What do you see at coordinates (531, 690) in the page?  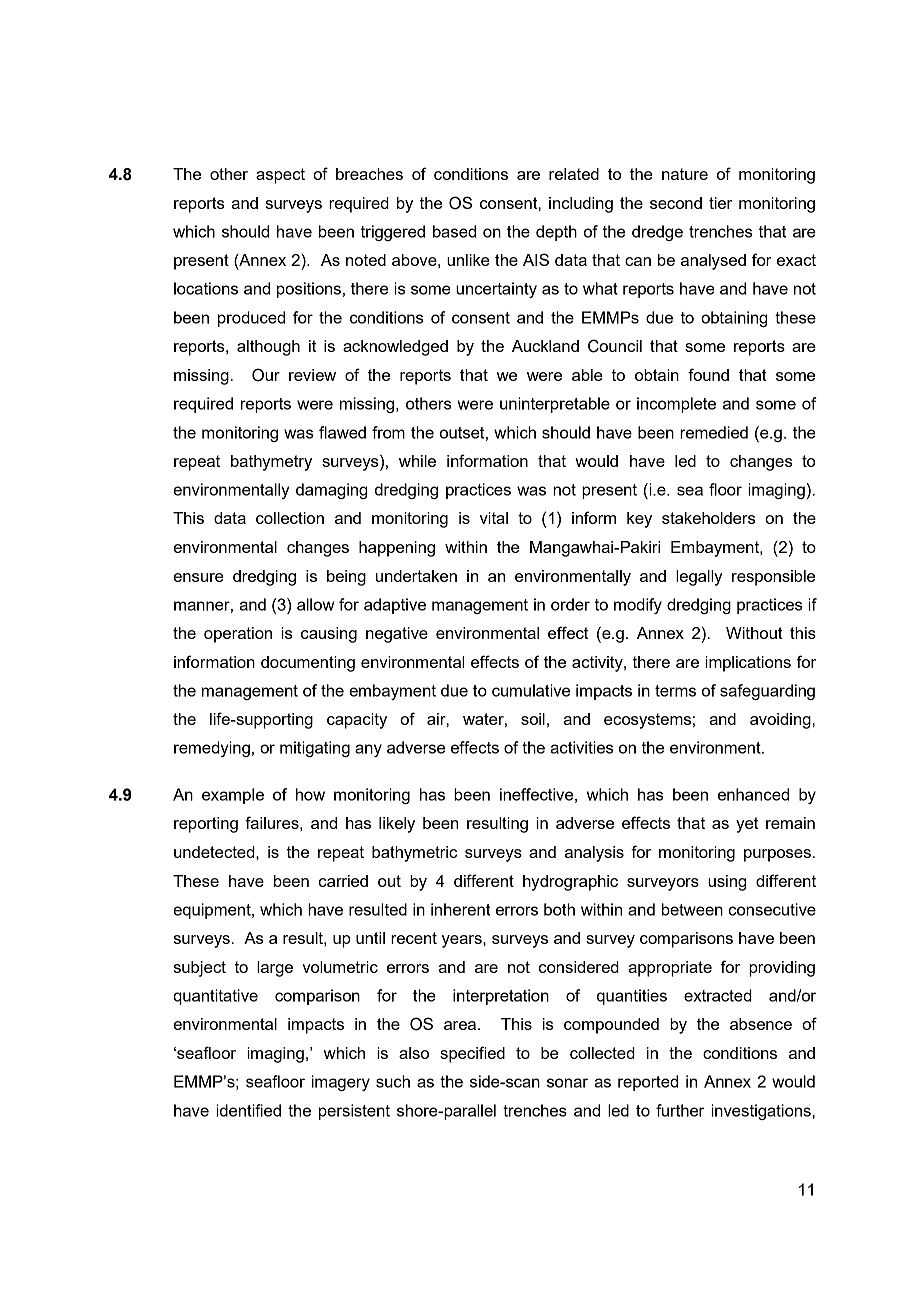 I see `cumulative` at bounding box center [531, 690].
